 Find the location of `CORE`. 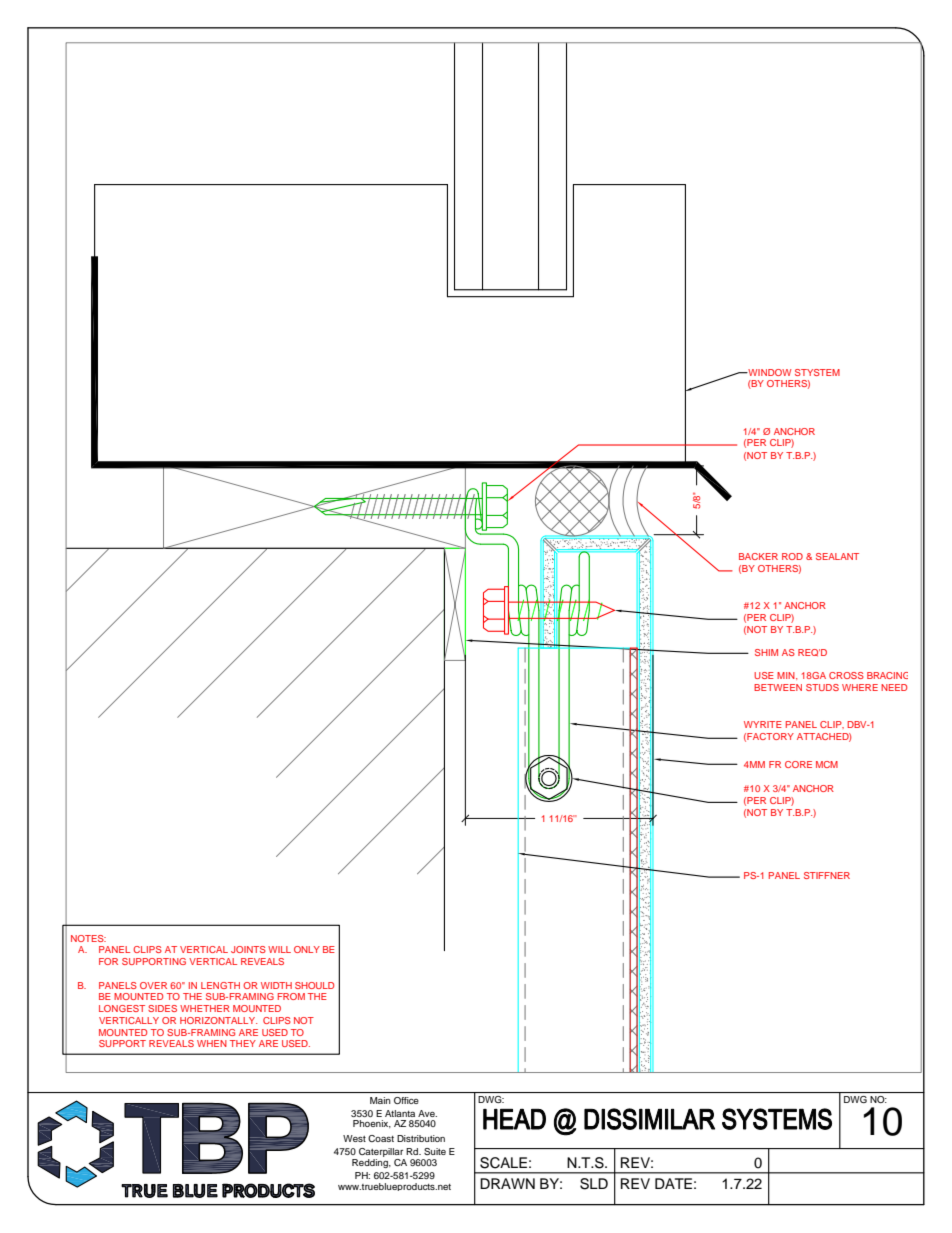

CORE is located at coordinates (798, 764).
